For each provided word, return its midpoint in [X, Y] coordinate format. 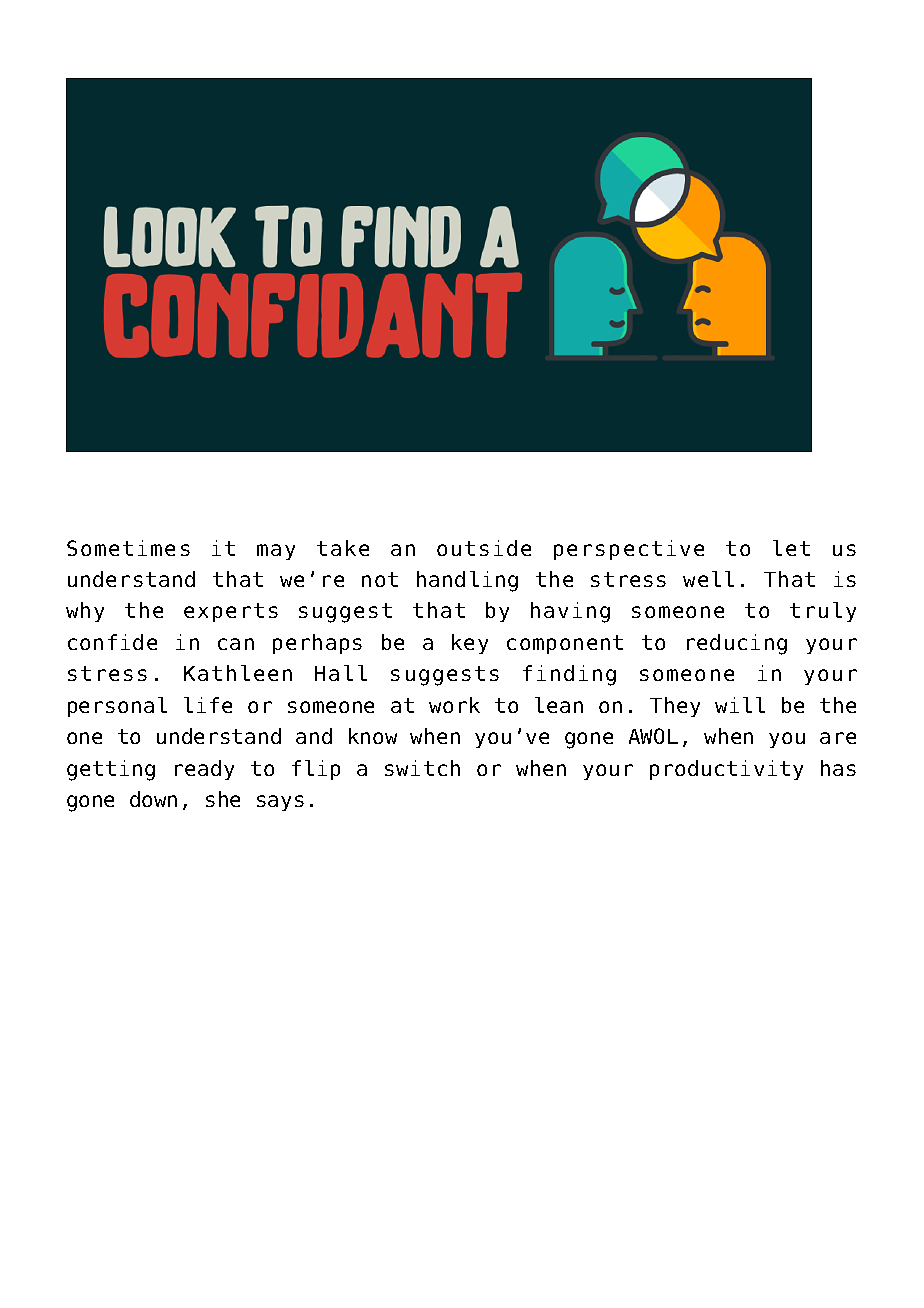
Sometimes [128, 548]
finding [569, 675]
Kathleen [238, 673]
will [740, 705]
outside [484, 548]
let [791, 548]
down [153, 799]
